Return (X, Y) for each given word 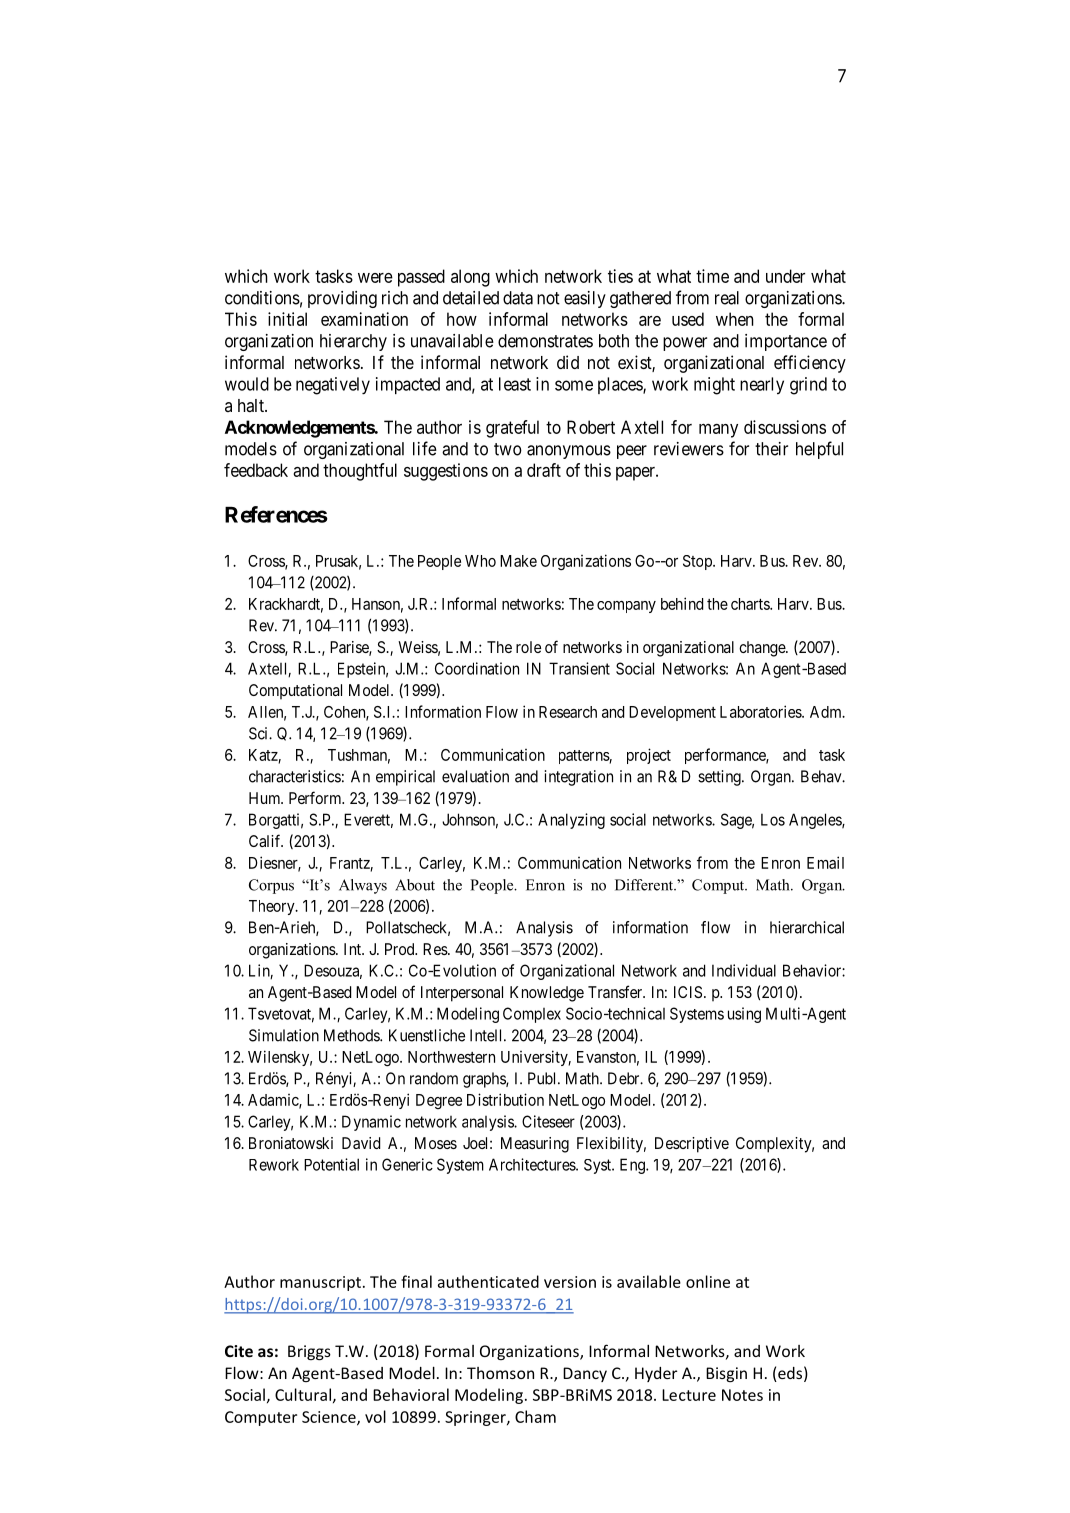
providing (342, 299)
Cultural (303, 1394)
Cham (535, 1416)
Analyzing (571, 821)
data (518, 298)
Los (773, 819)
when (735, 319)
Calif (266, 840)
